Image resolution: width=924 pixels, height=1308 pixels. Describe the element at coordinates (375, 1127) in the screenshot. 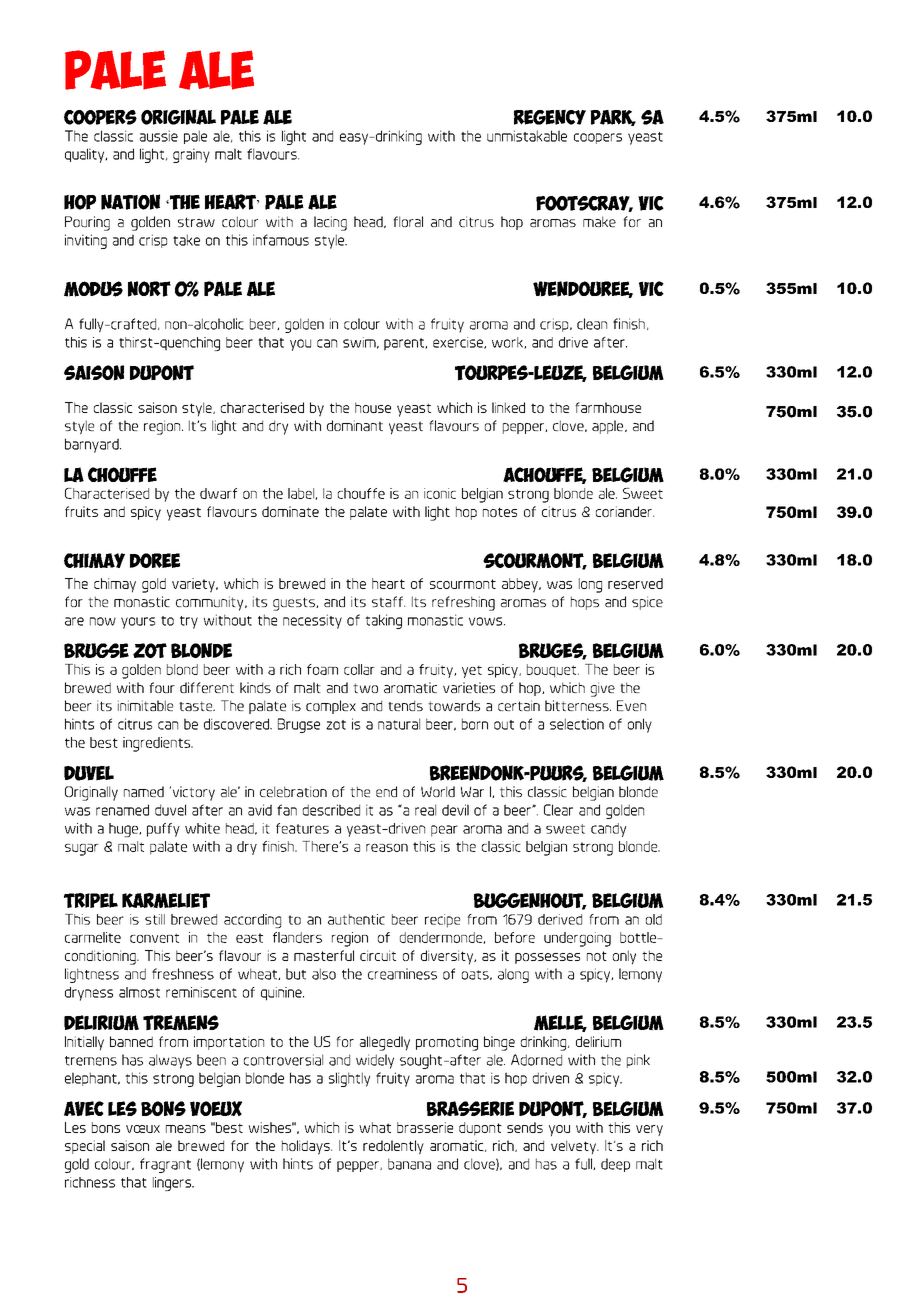

I see `what` at that location.
